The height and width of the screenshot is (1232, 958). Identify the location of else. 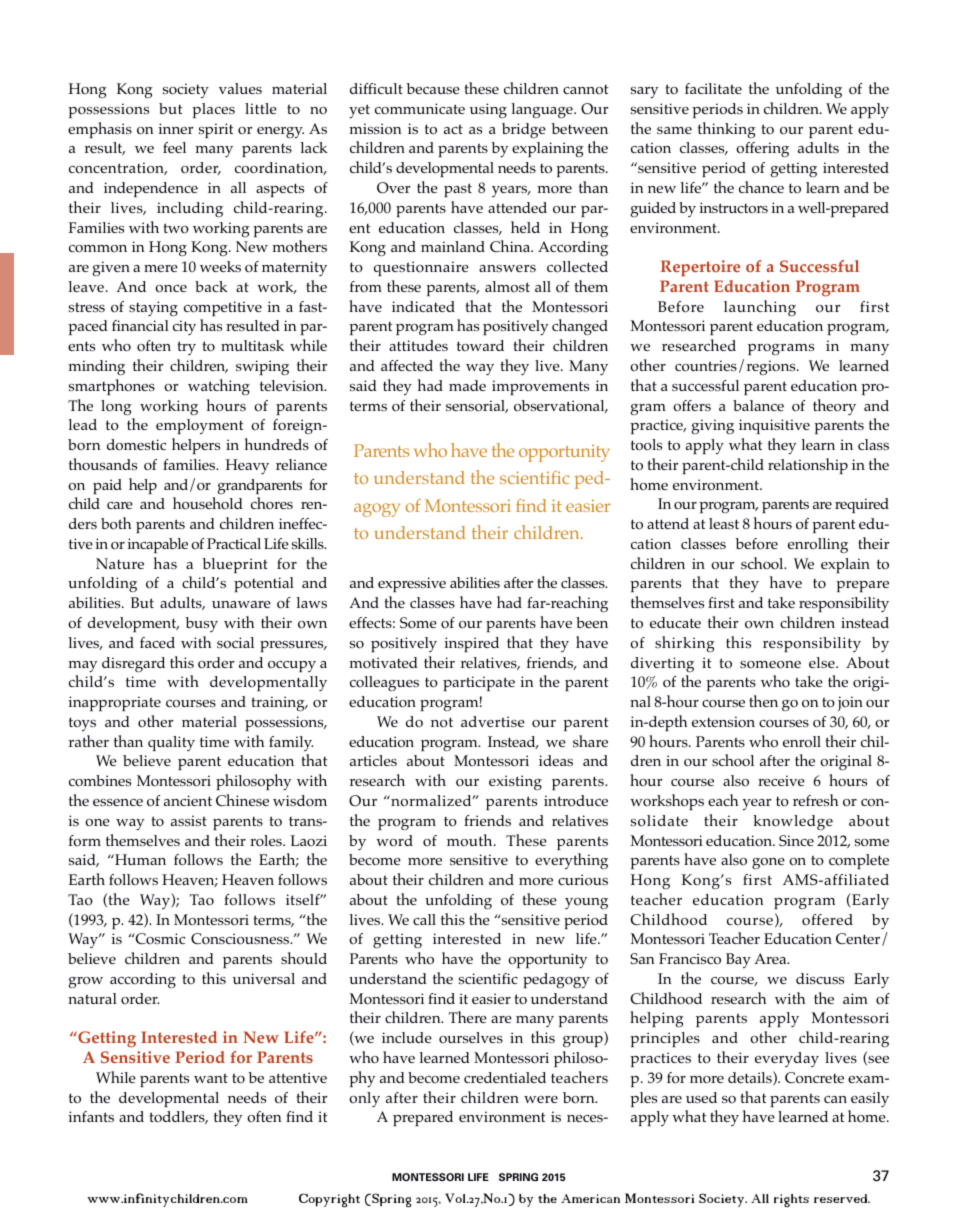
(823, 662).
